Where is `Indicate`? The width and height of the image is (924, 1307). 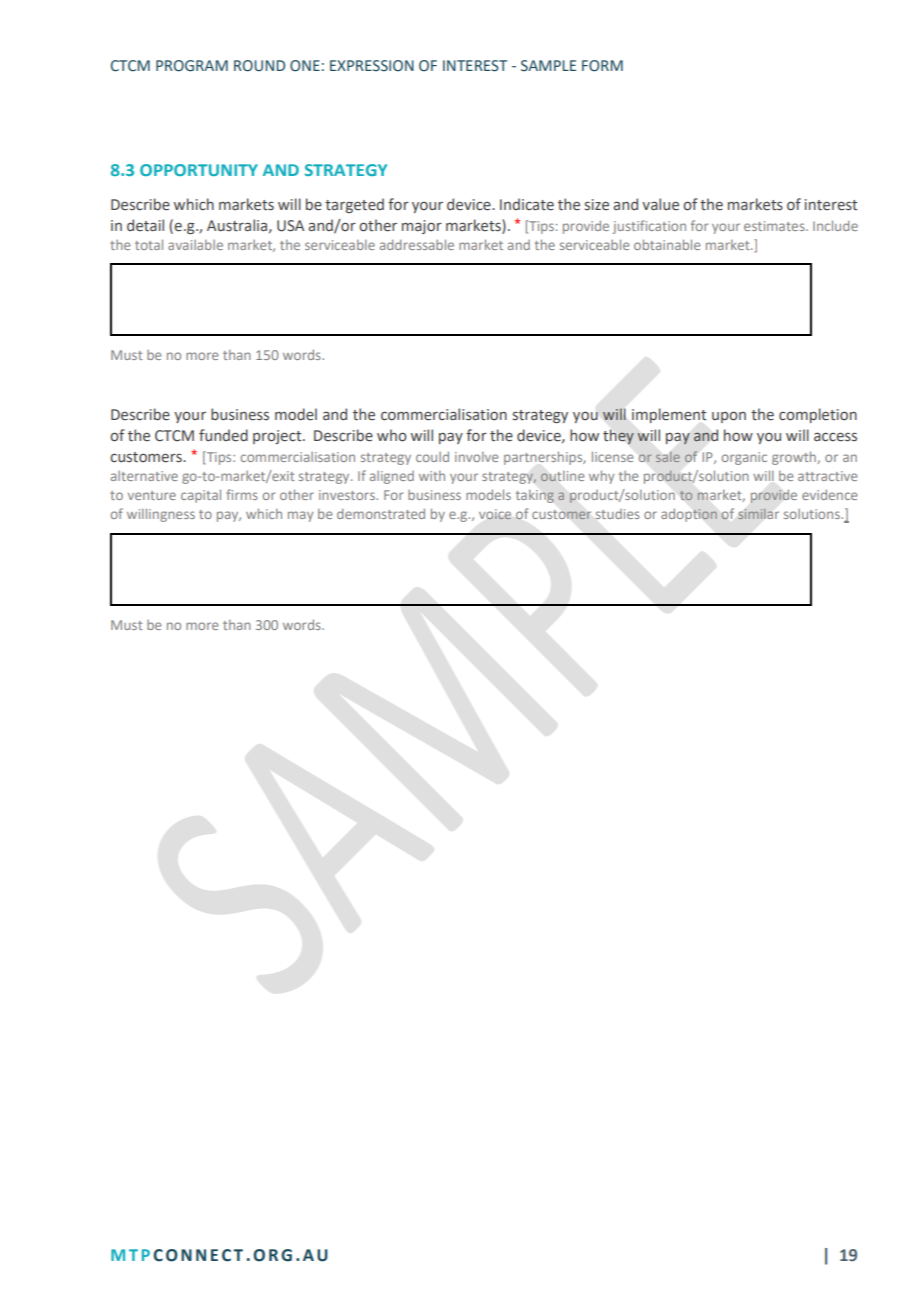
Indicate is located at coordinates (527, 204).
